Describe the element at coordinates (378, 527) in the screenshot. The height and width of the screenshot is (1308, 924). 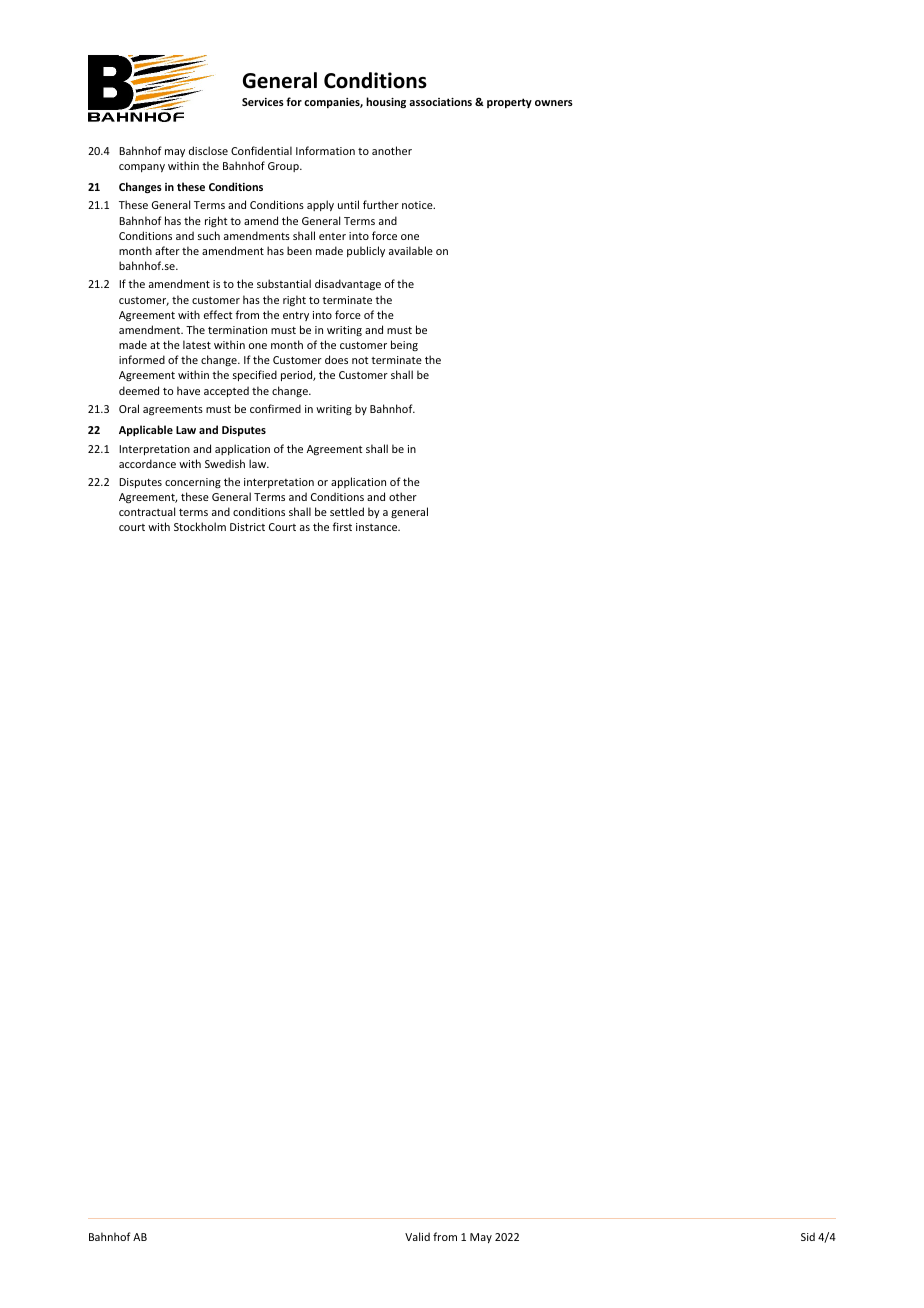
I see `instance` at that location.
